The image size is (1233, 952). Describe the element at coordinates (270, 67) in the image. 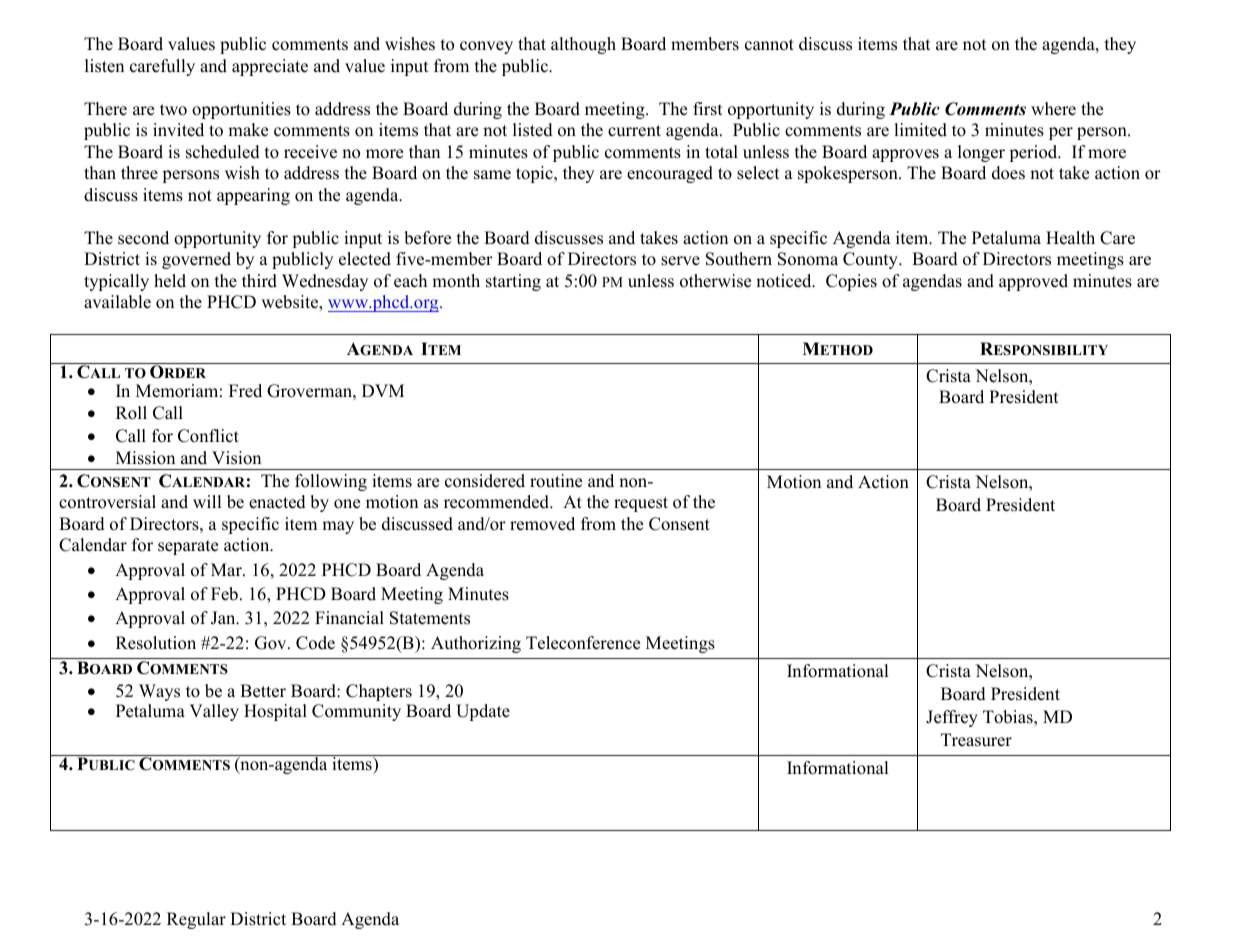

I see `appreciate` at that location.
